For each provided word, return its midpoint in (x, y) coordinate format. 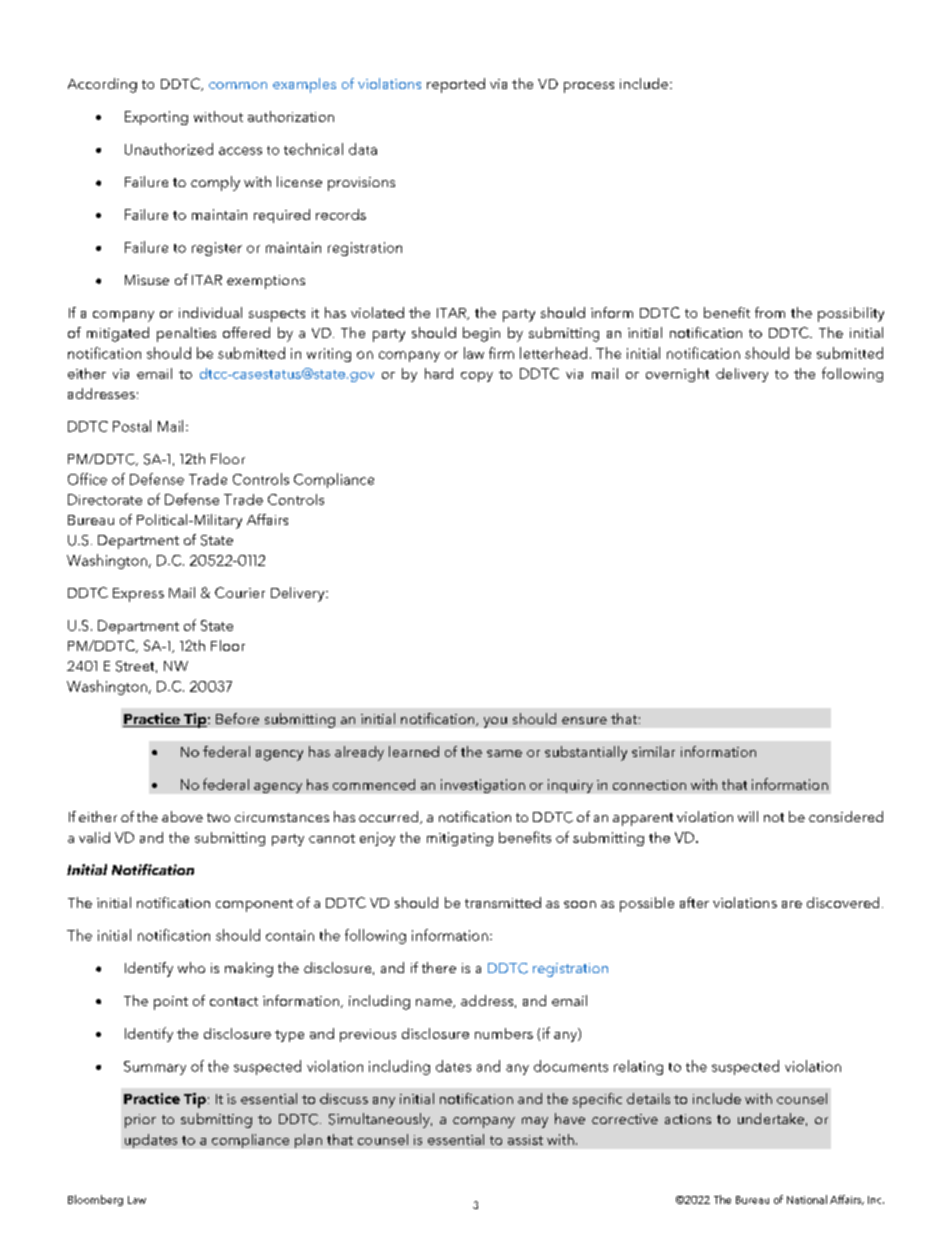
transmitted (503, 902)
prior (140, 1121)
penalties (186, 334)
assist (525, 1140)
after (694, 902)
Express (138, 595)
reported (456, 85)
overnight (677, 375)
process (589, 87)
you (495, 722)
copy (477, 377)
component (254, 905)
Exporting (156, 118)
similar (653, 751)
